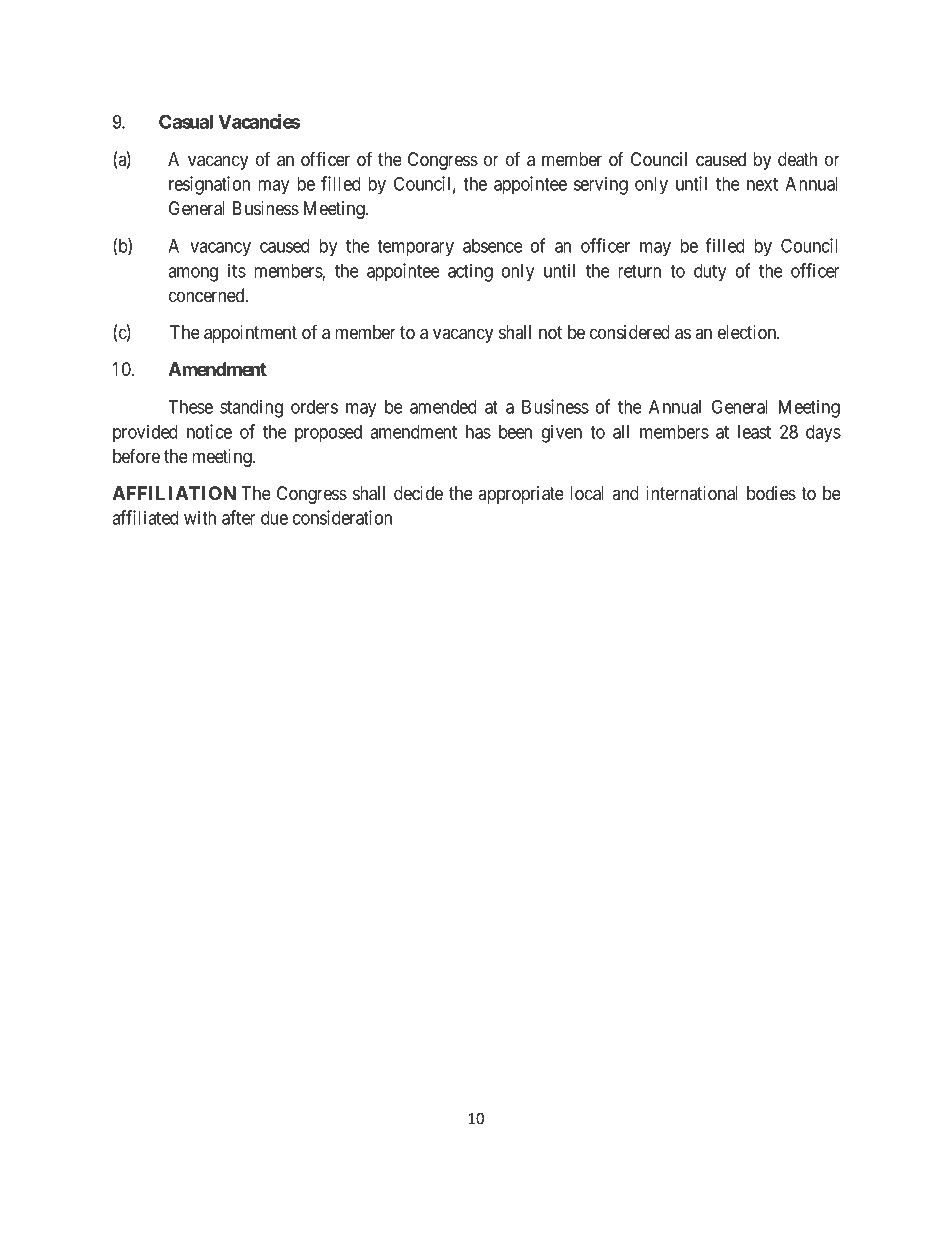 The image size is (952, 1233). Describe the element at coordinates (797, 159) in the page. I see `death` at that location.
